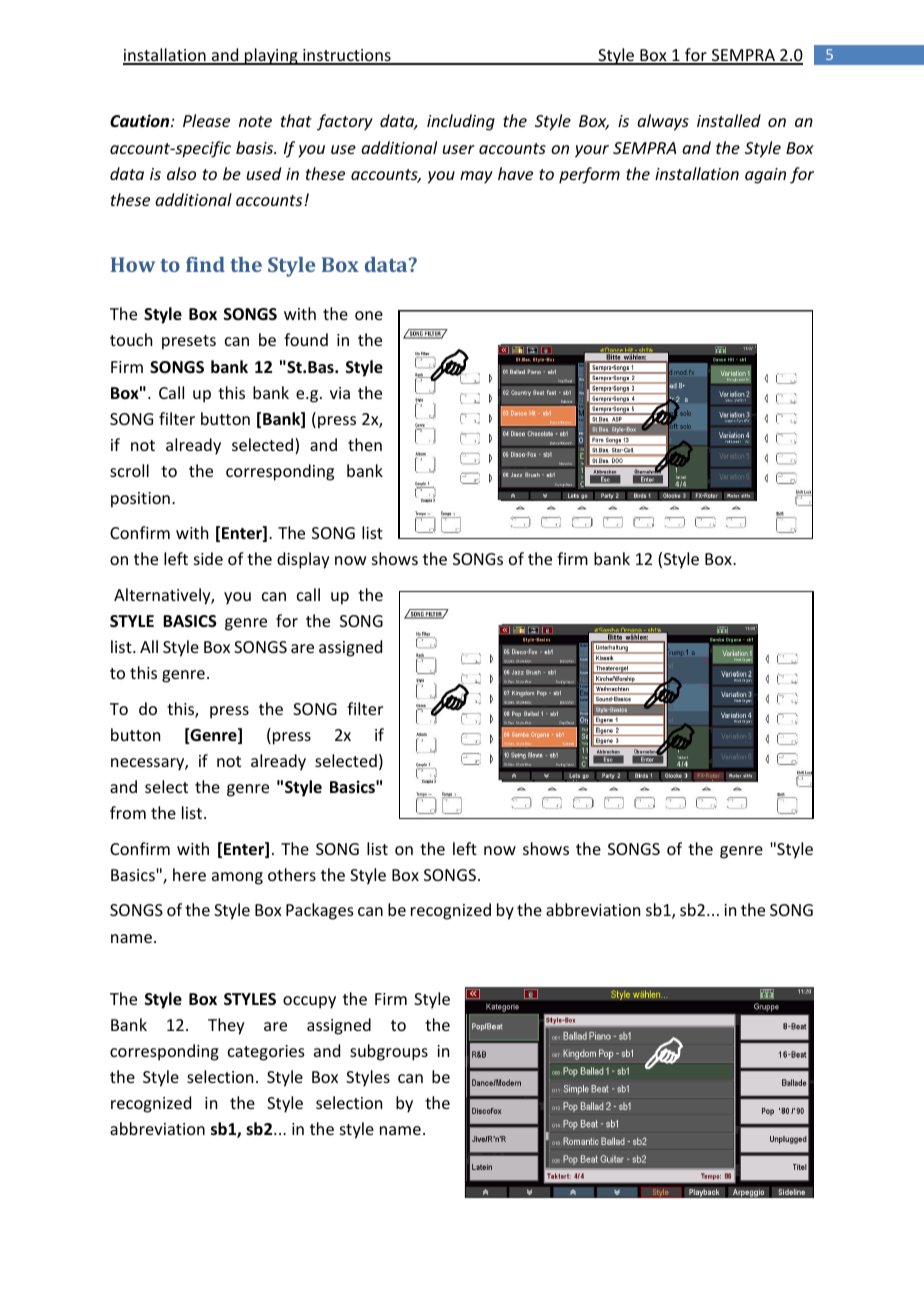 The width and height of the image is (924, 1308). What do you see at coordinates (303, 560) in the image?
I see `display` at bounding box center [303, 560].
